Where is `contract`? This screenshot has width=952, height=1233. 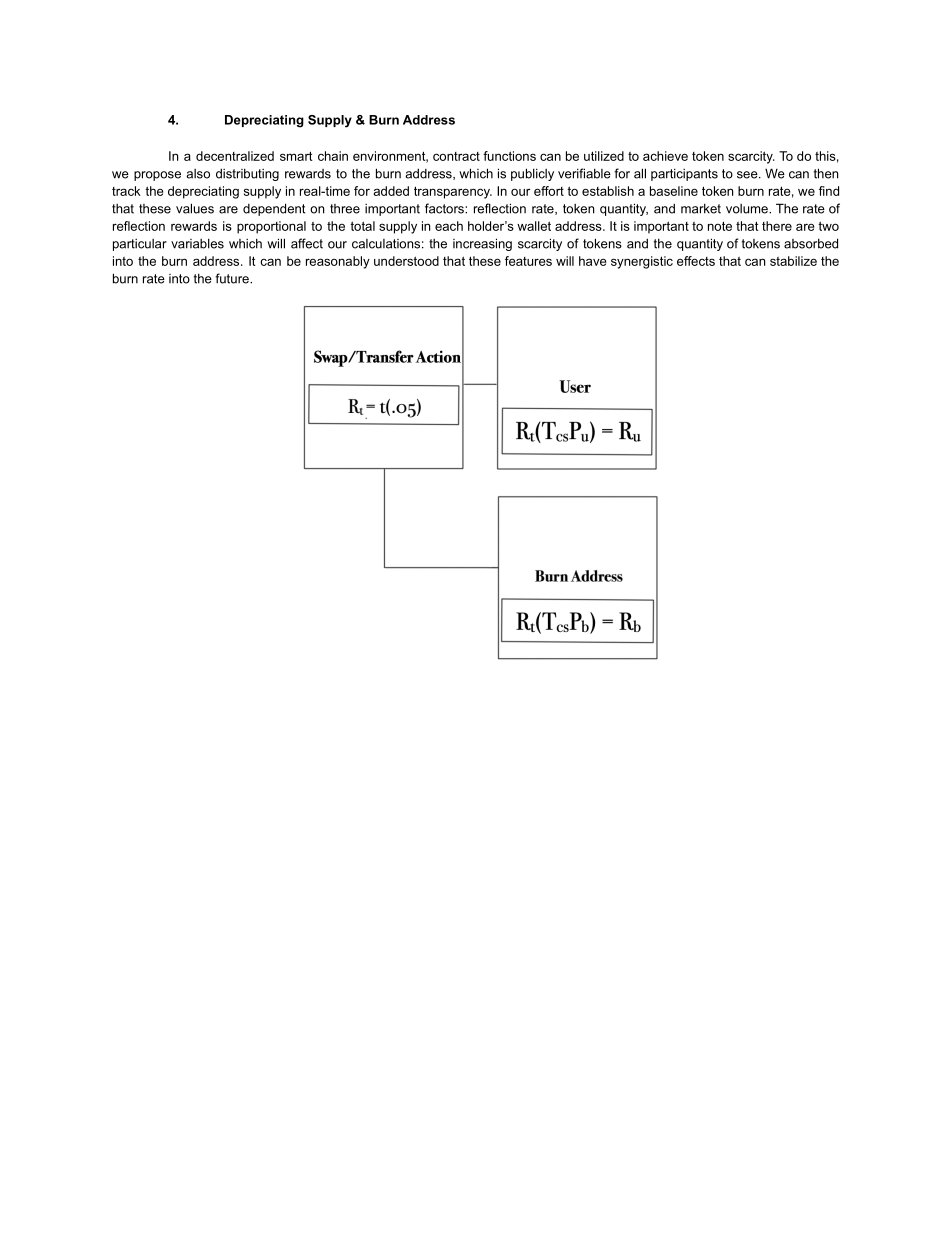
contract is located at coordinates (456, 156).
